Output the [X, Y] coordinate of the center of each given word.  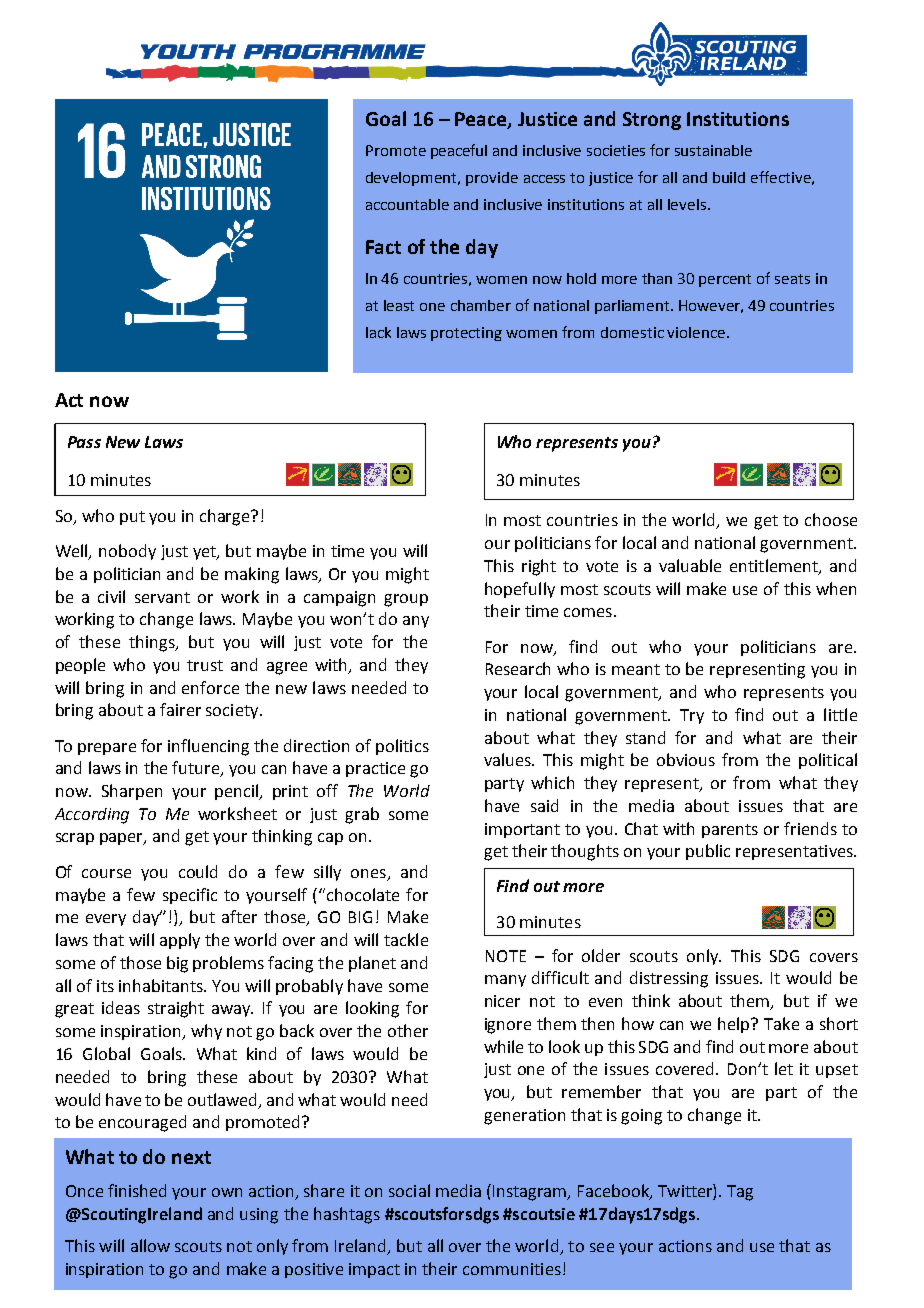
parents [730, 831]
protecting [466, 334]
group [406, 600]
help [735, 1025]
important [522, 830]
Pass [84, 442]
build [729, 177]
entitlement [775, 566]
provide [492, 179]
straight [176, 1009]
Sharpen [132, 792]
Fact [383, 247]
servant [162, 597]
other [408, 1030]
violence [697, 332]
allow [150, 1245]
